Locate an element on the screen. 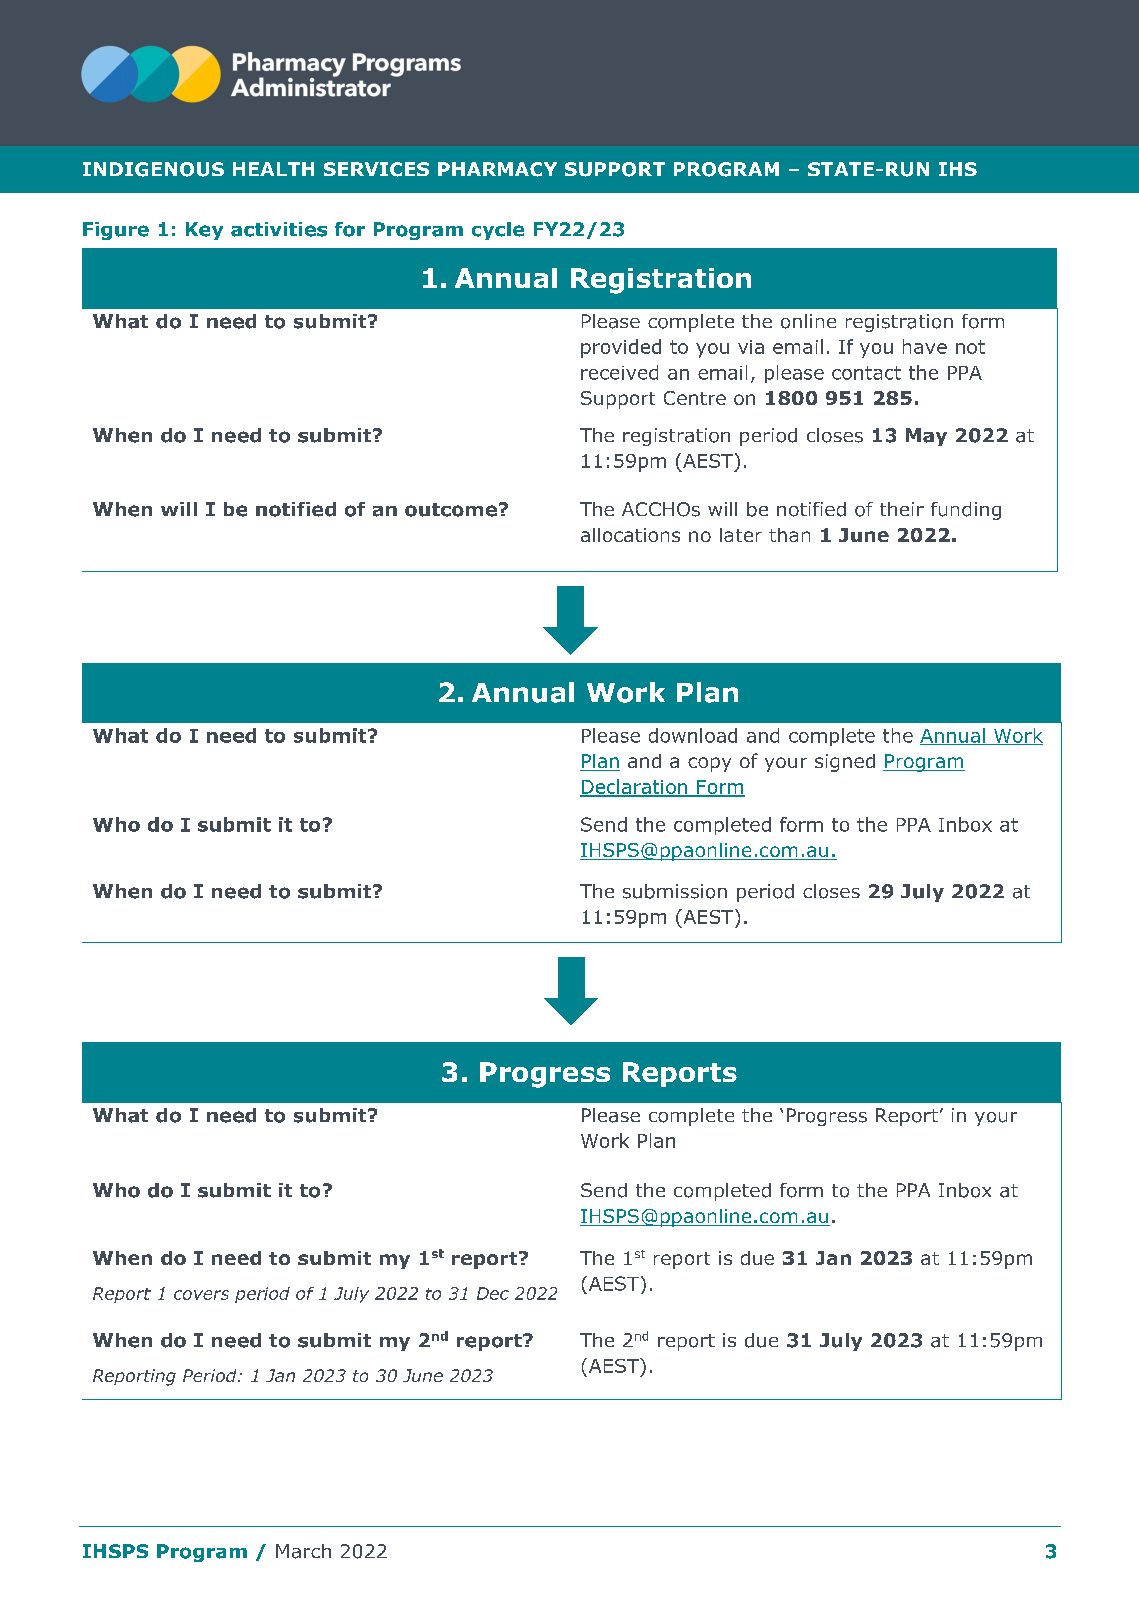 Image resolution: width=1139 pixels, height=1611 pixels. Key is located at coordinates (204, 231).
